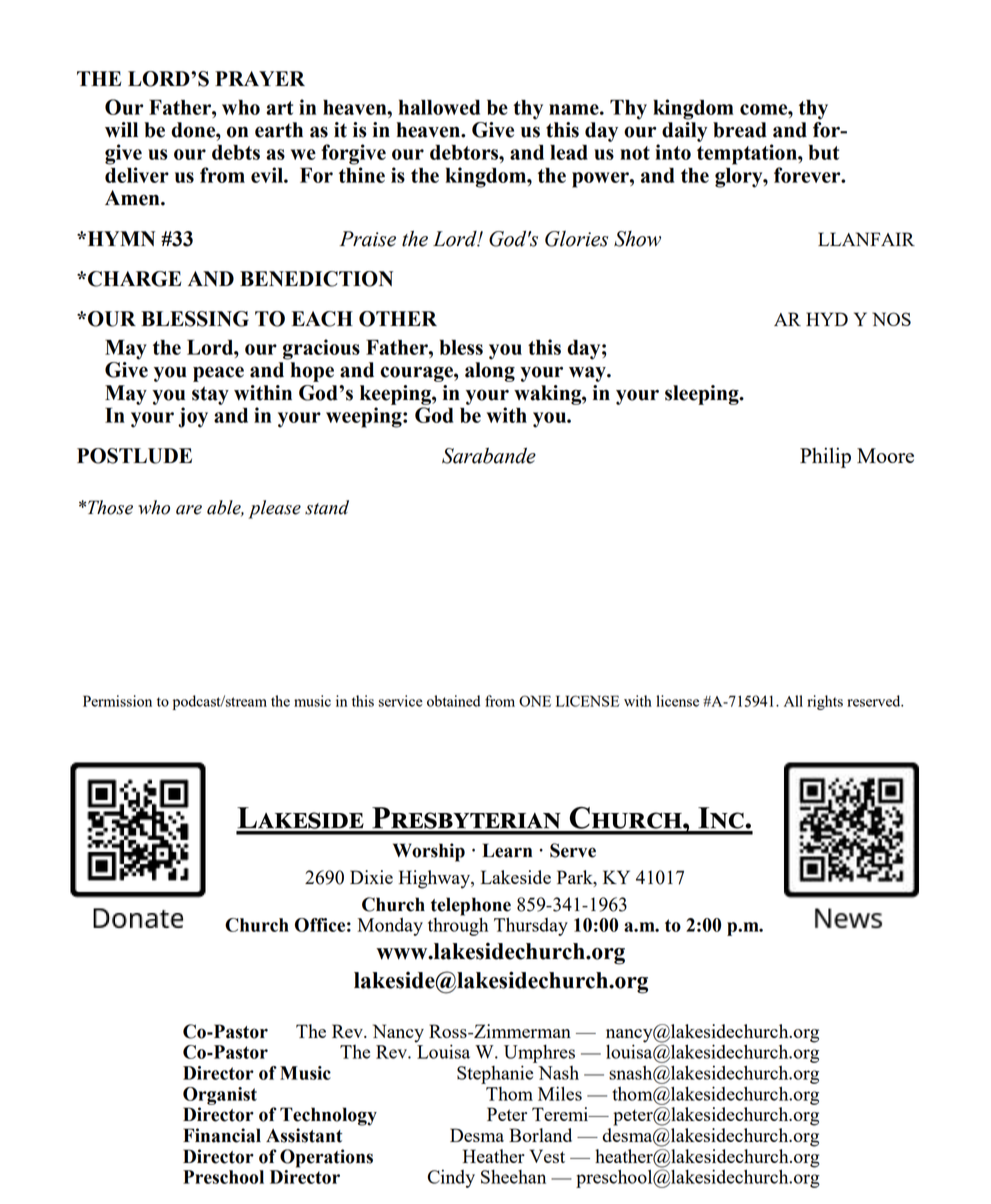 Image resolution: width=991 pixels, height=1204 pixels. I want to click on debts, so click(236, 152).
